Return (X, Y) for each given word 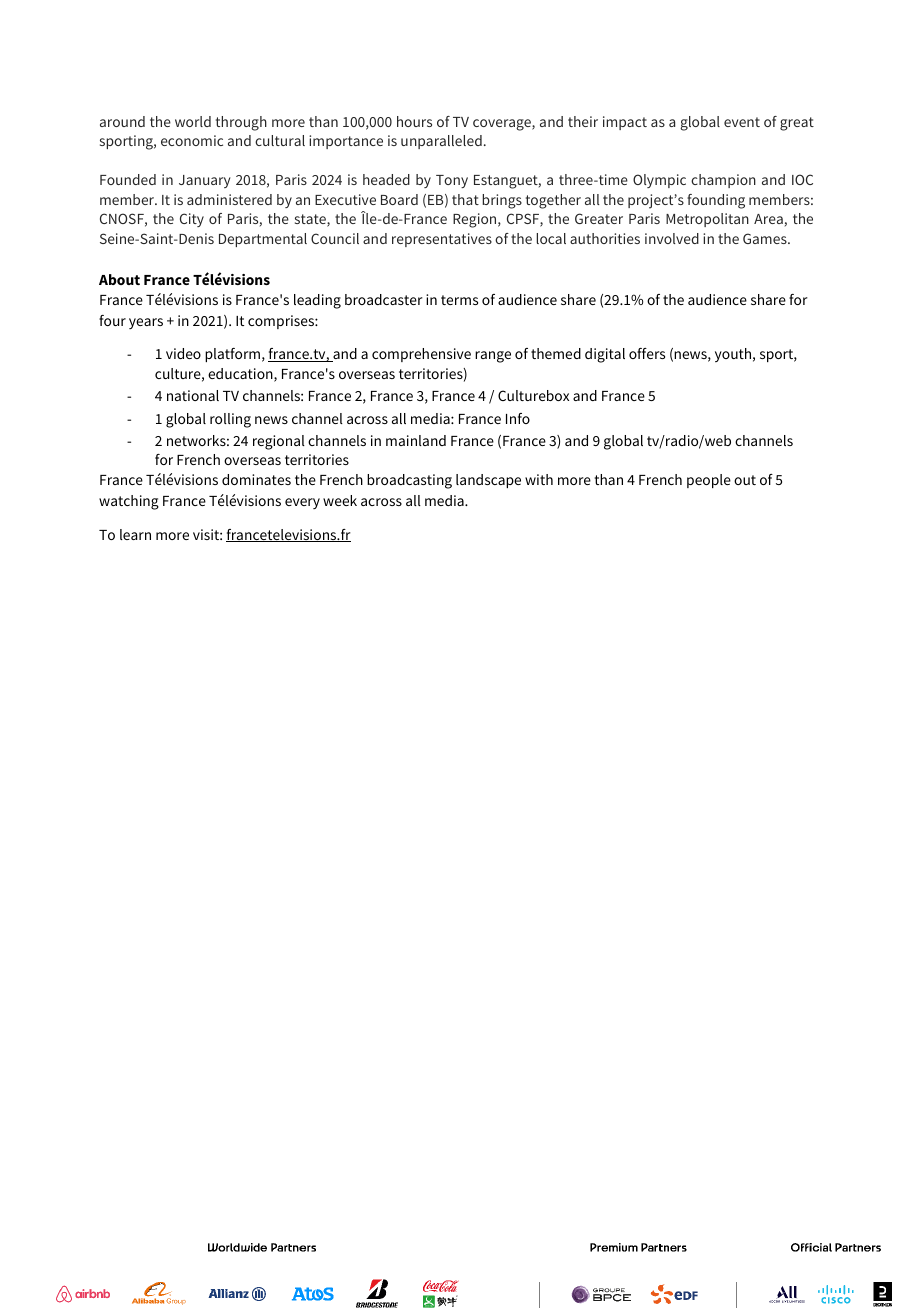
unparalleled (441, 142)
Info (518, 418)
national (193, 395)
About (119, 279)
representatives (442, 240)
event (742, 122)
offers (647, 353)
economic (192, 140)
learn (135, 534)
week (340, 500)
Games (766, 238)
